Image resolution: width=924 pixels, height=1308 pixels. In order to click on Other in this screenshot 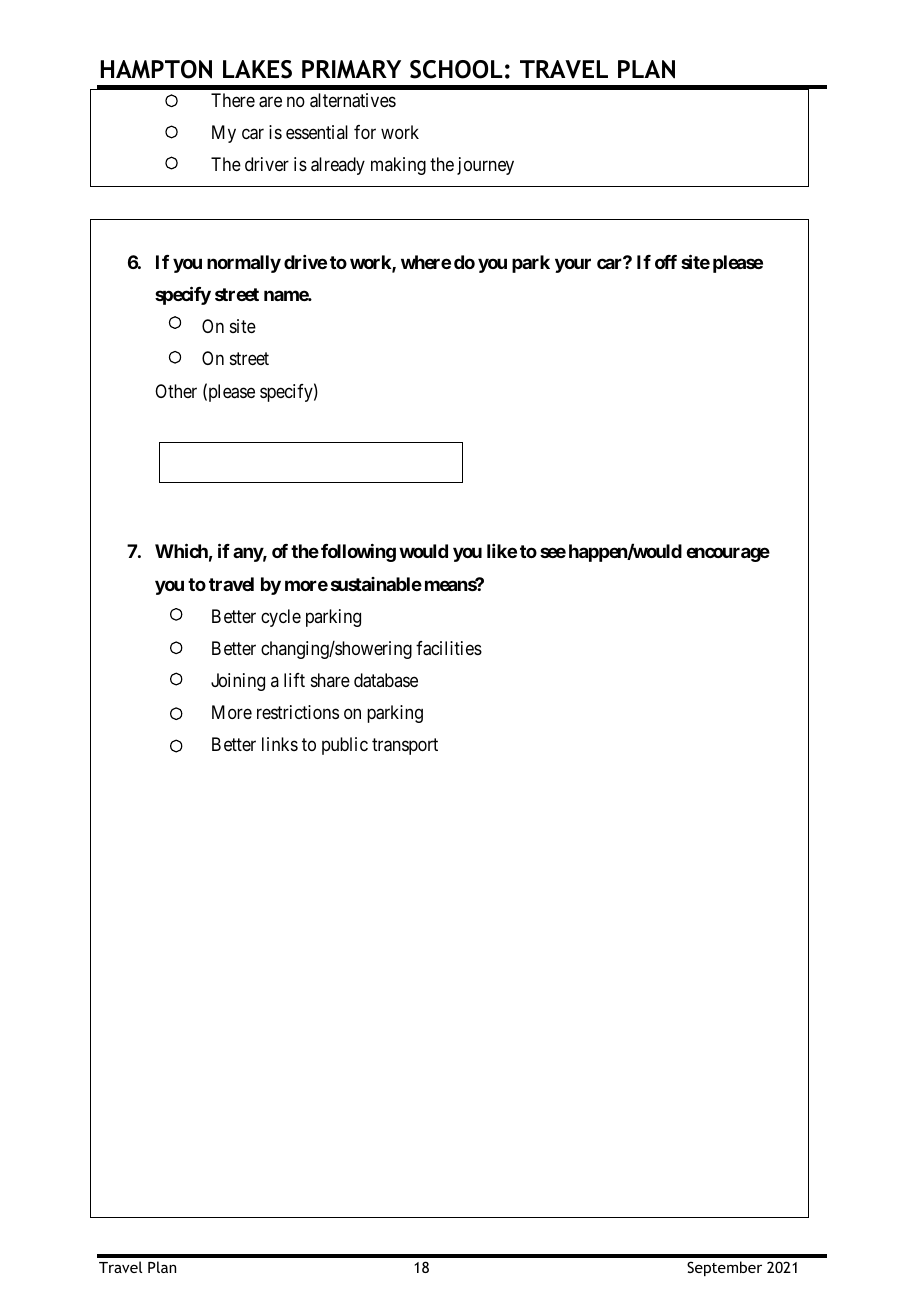, I will do `click(176, 391)`.
